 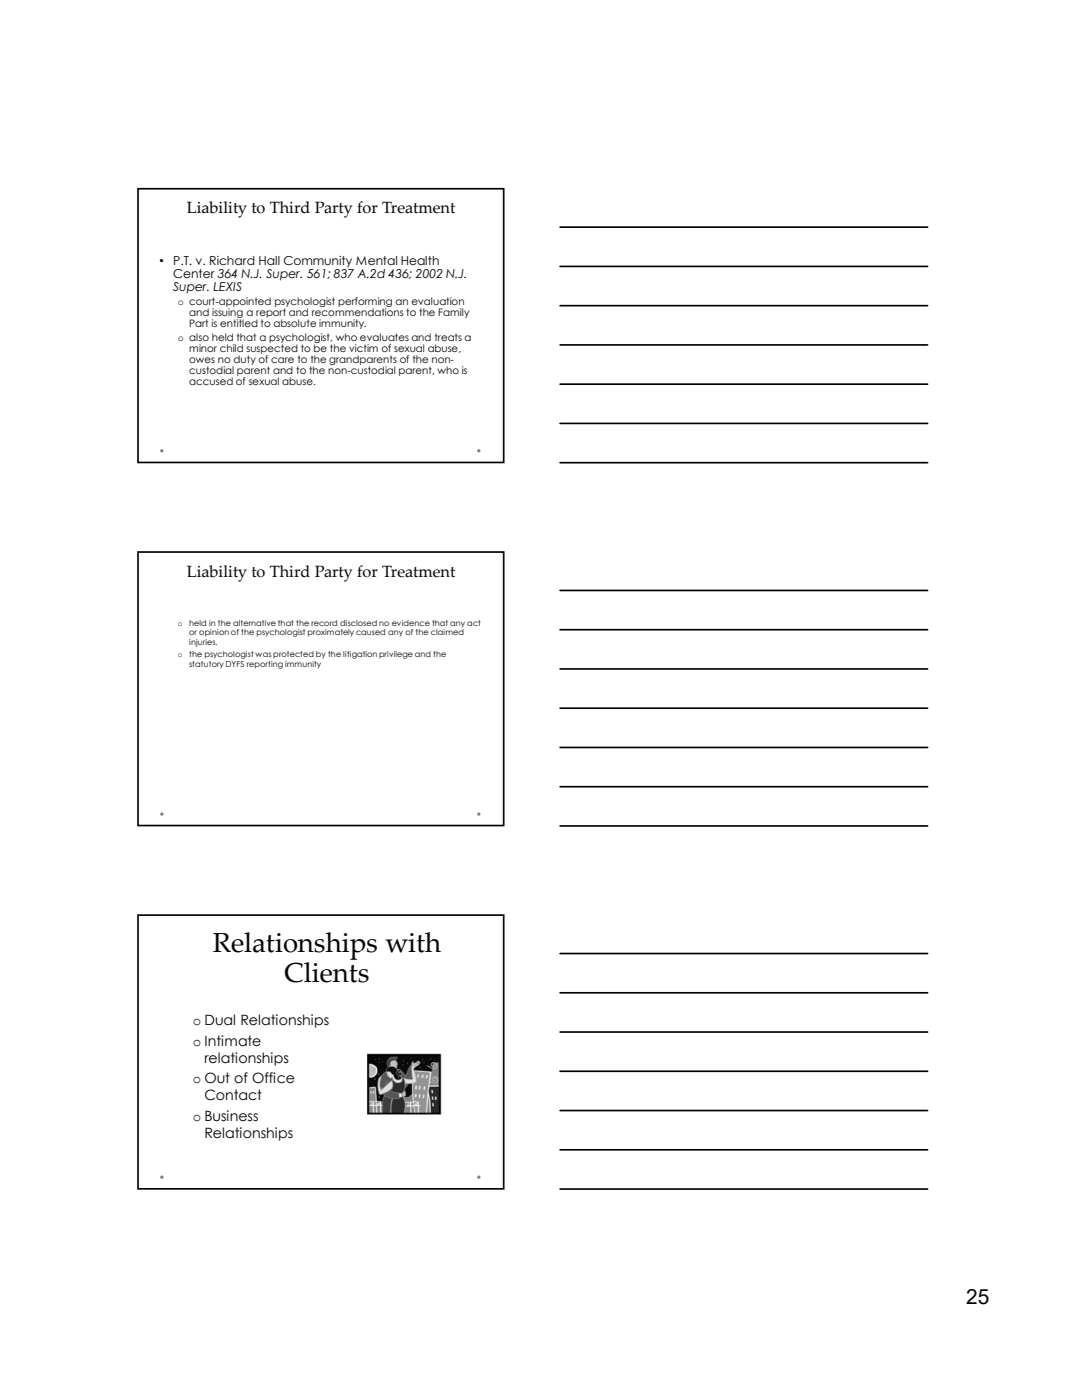 What do you see at coordinates (420, 260) in the page?
I see `Health` at bounding box center [420, 260].
